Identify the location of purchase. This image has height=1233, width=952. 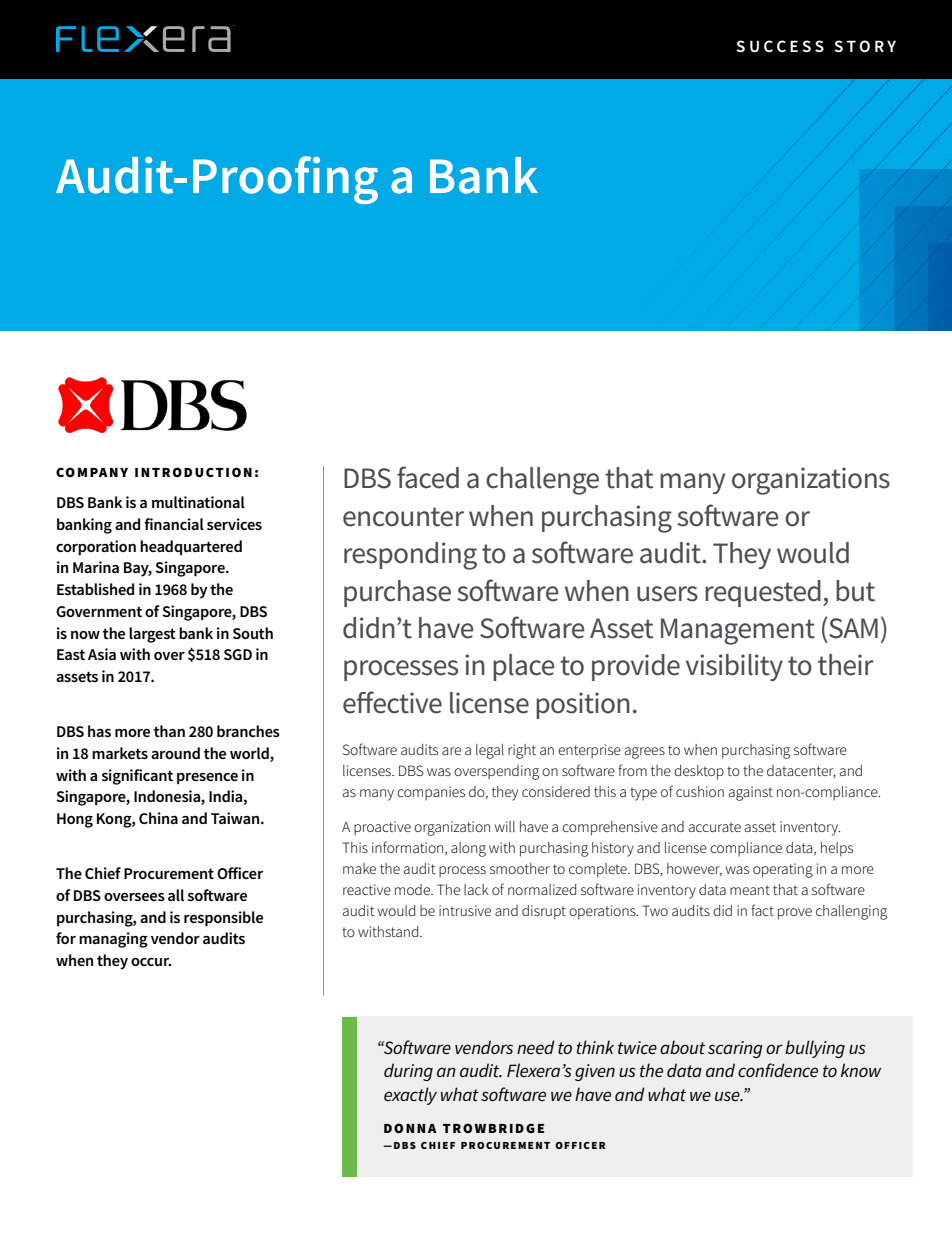
(397, 593).
